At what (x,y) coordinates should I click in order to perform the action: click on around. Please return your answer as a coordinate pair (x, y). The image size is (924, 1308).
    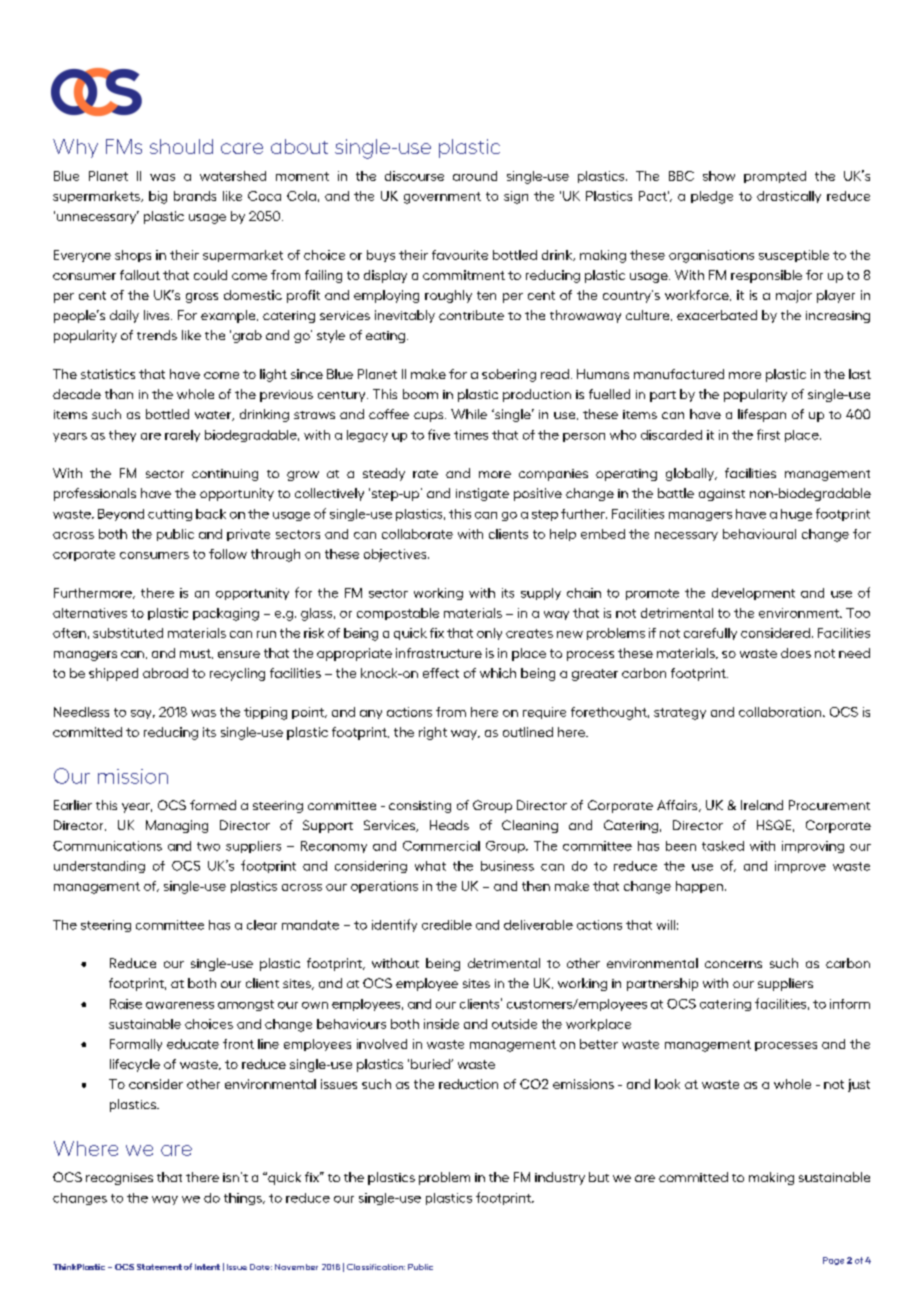
    Looking at the image, I should click on (475, 176).
